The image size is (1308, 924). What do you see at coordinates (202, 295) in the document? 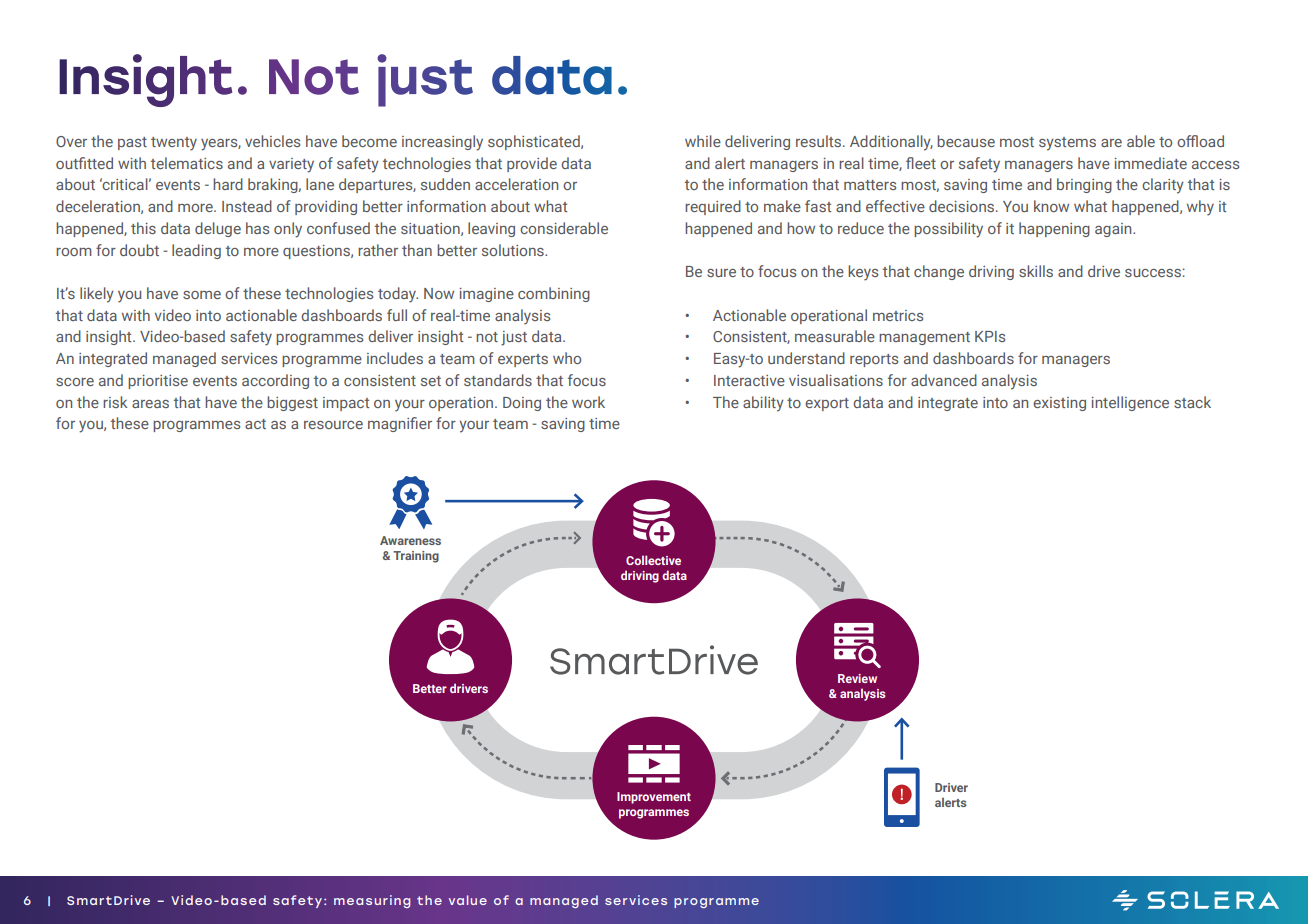
I see `some` at bounding box center [202, 295].
